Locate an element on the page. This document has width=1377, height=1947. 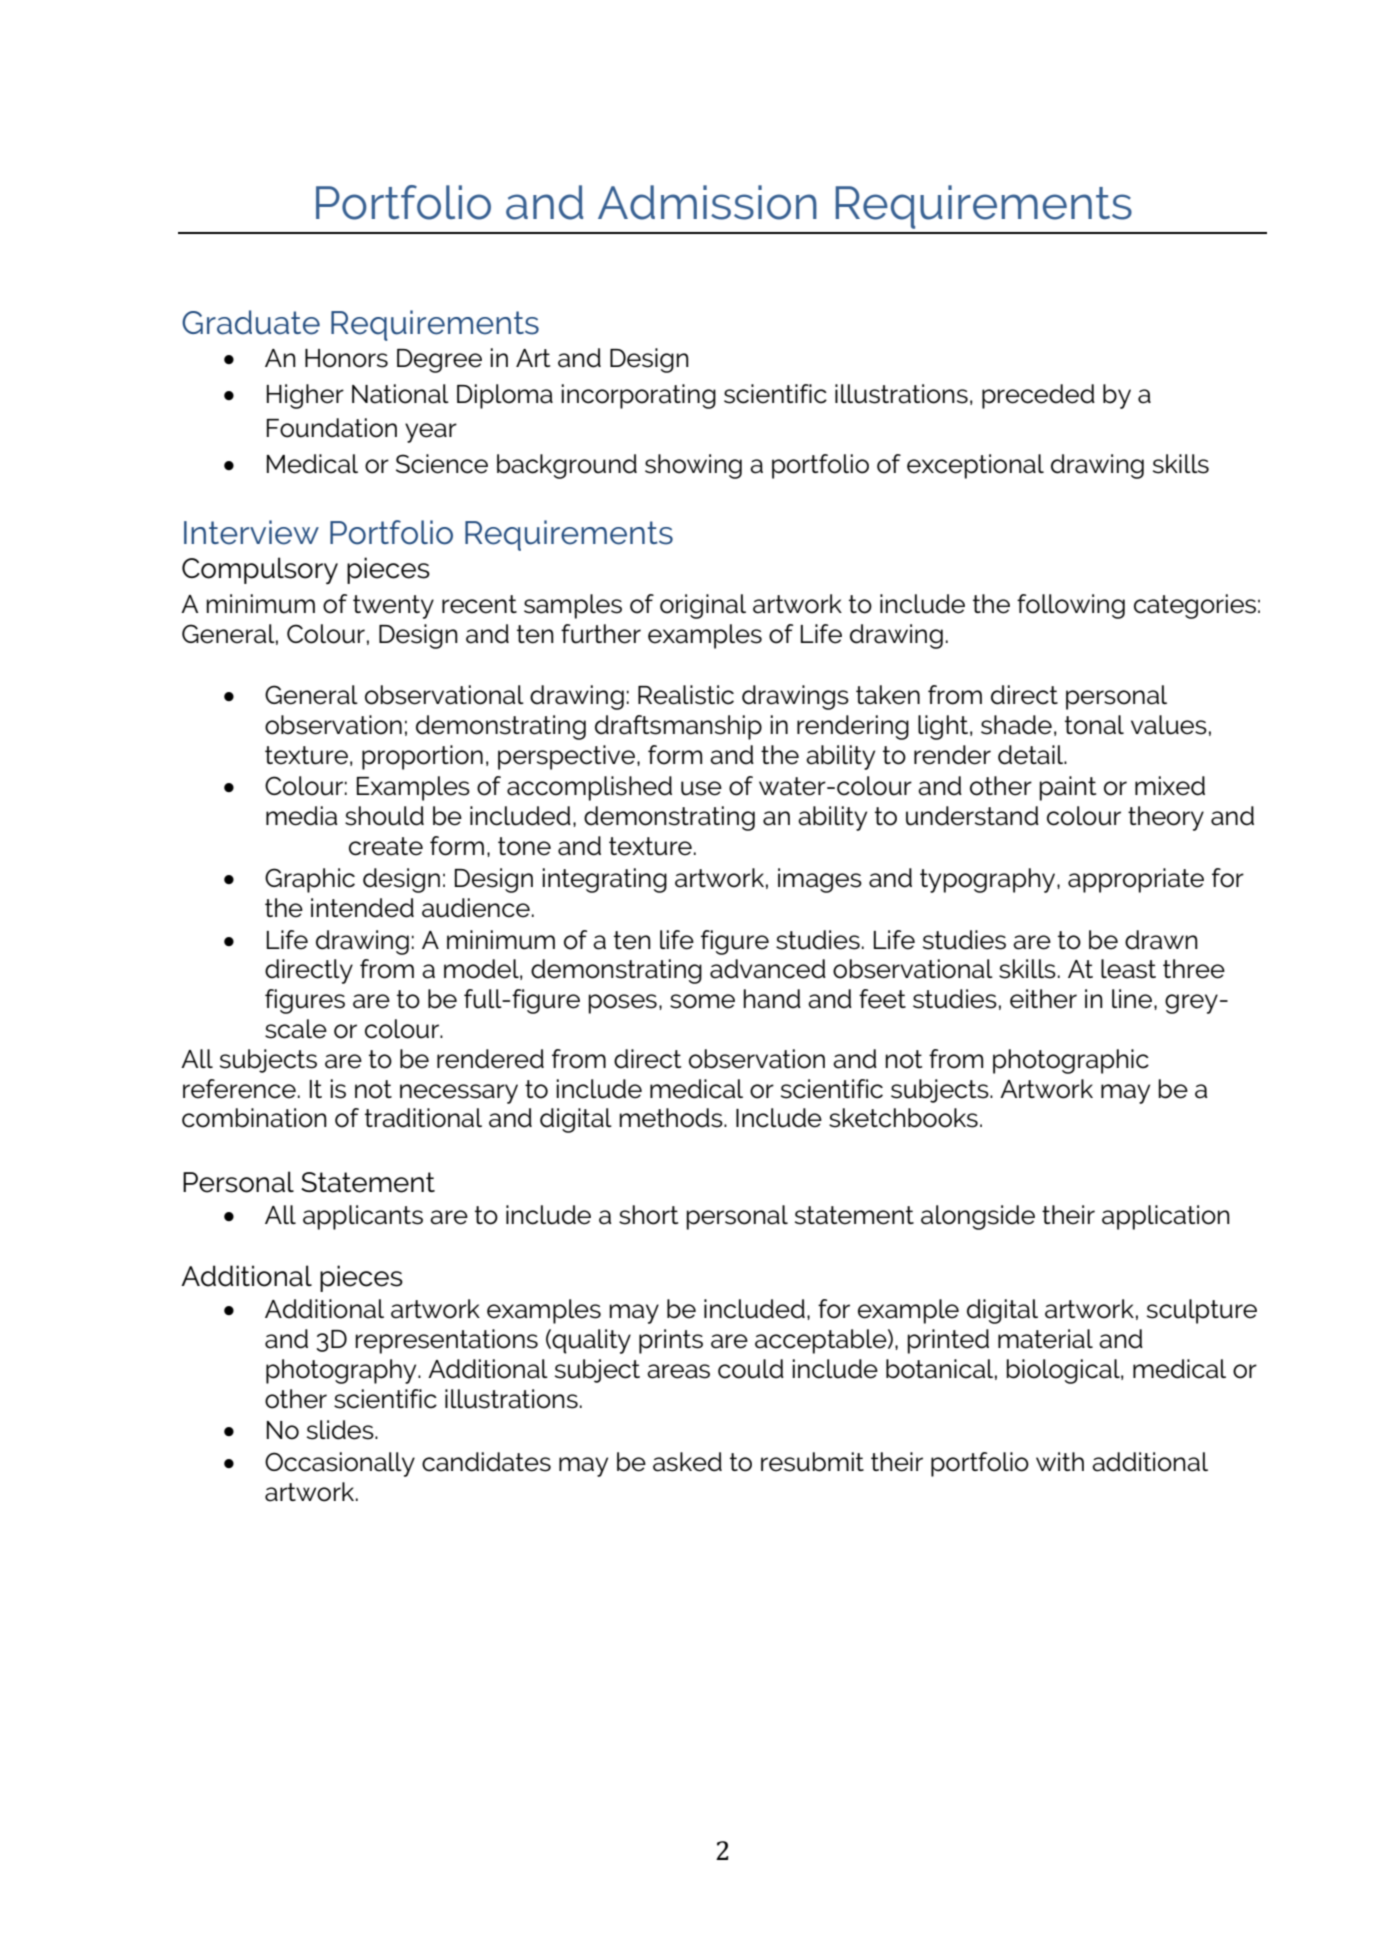
slides is located at coordinates (341, 1430).
